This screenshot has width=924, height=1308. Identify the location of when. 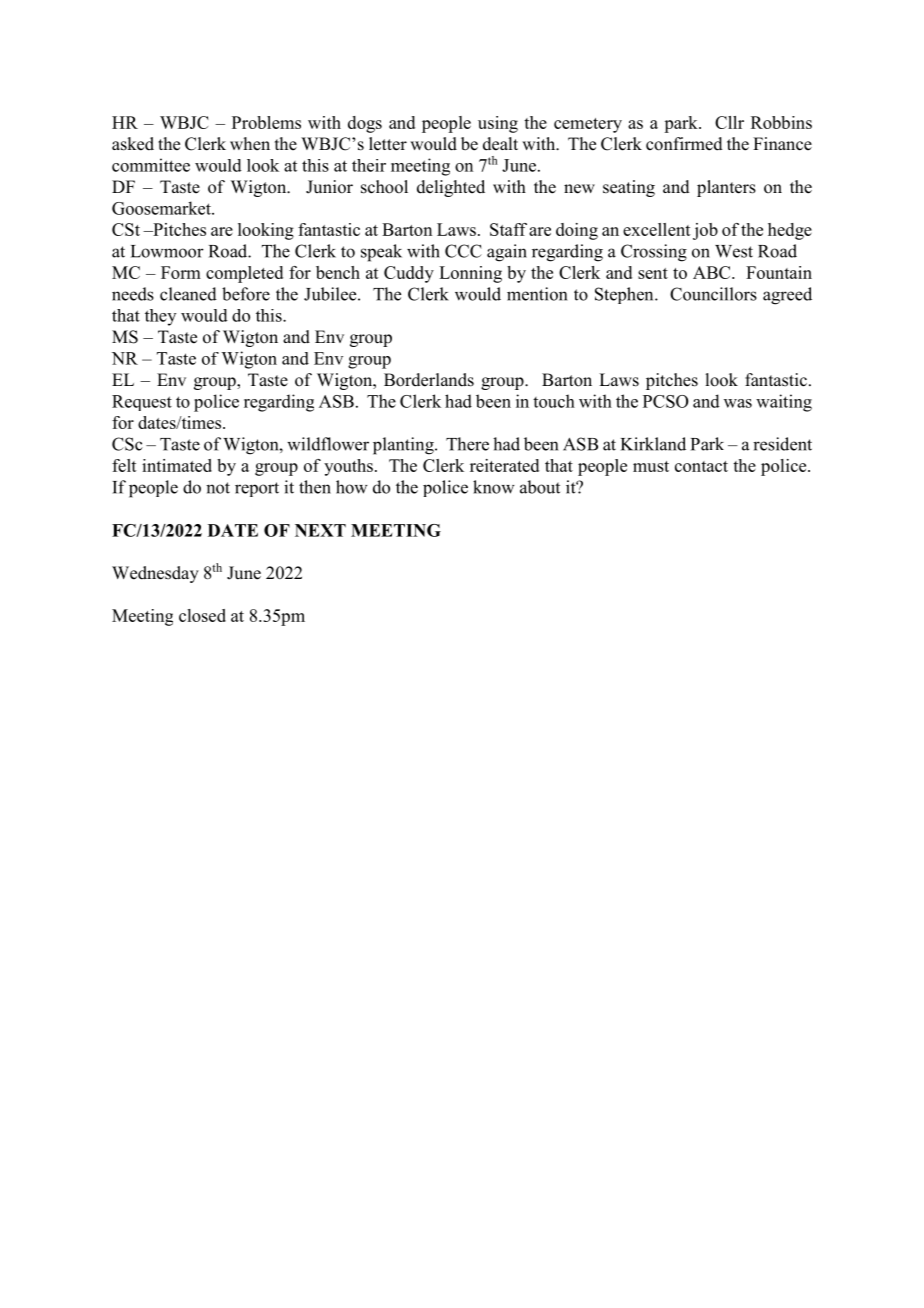
(250, 144).
